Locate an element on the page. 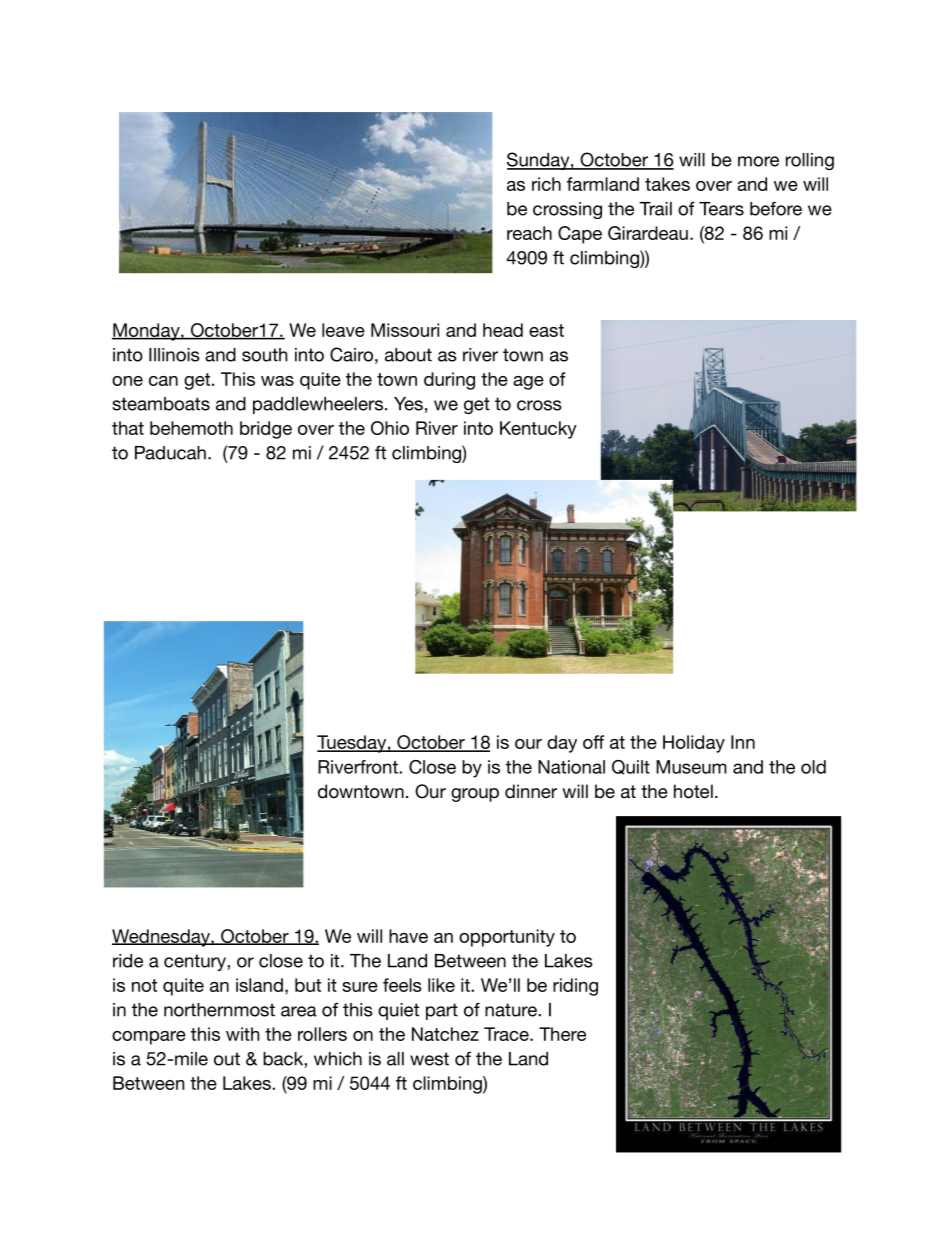  with is located at coordinates (242, 1034).
